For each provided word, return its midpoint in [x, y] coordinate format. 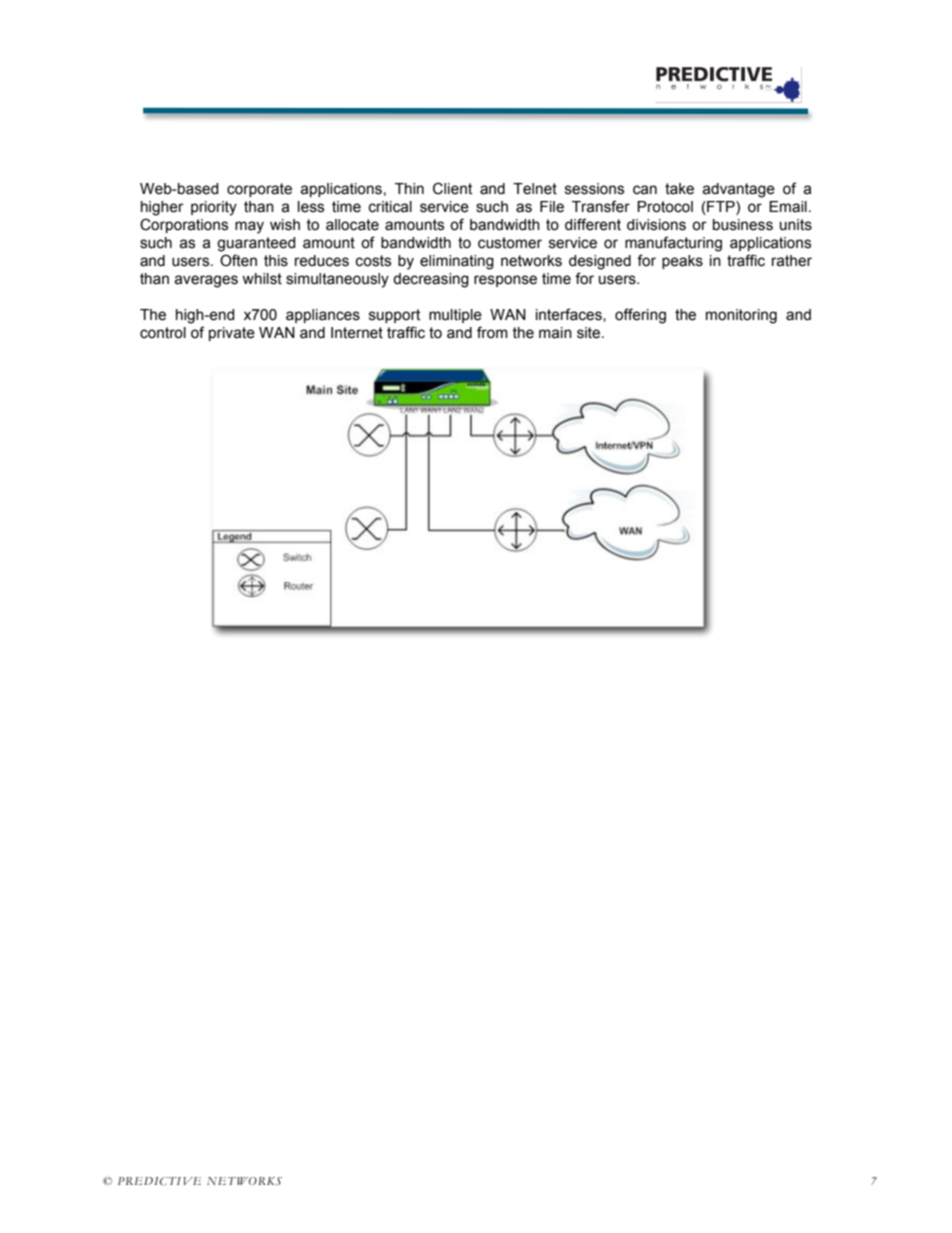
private [232, 334]
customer [510, 243]
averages [206, 281]
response [505, 281]
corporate [259, 190]
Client [452, 188]
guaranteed [256, 244]
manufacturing [673, 244]
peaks [682, 262]
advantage [738, 190]
